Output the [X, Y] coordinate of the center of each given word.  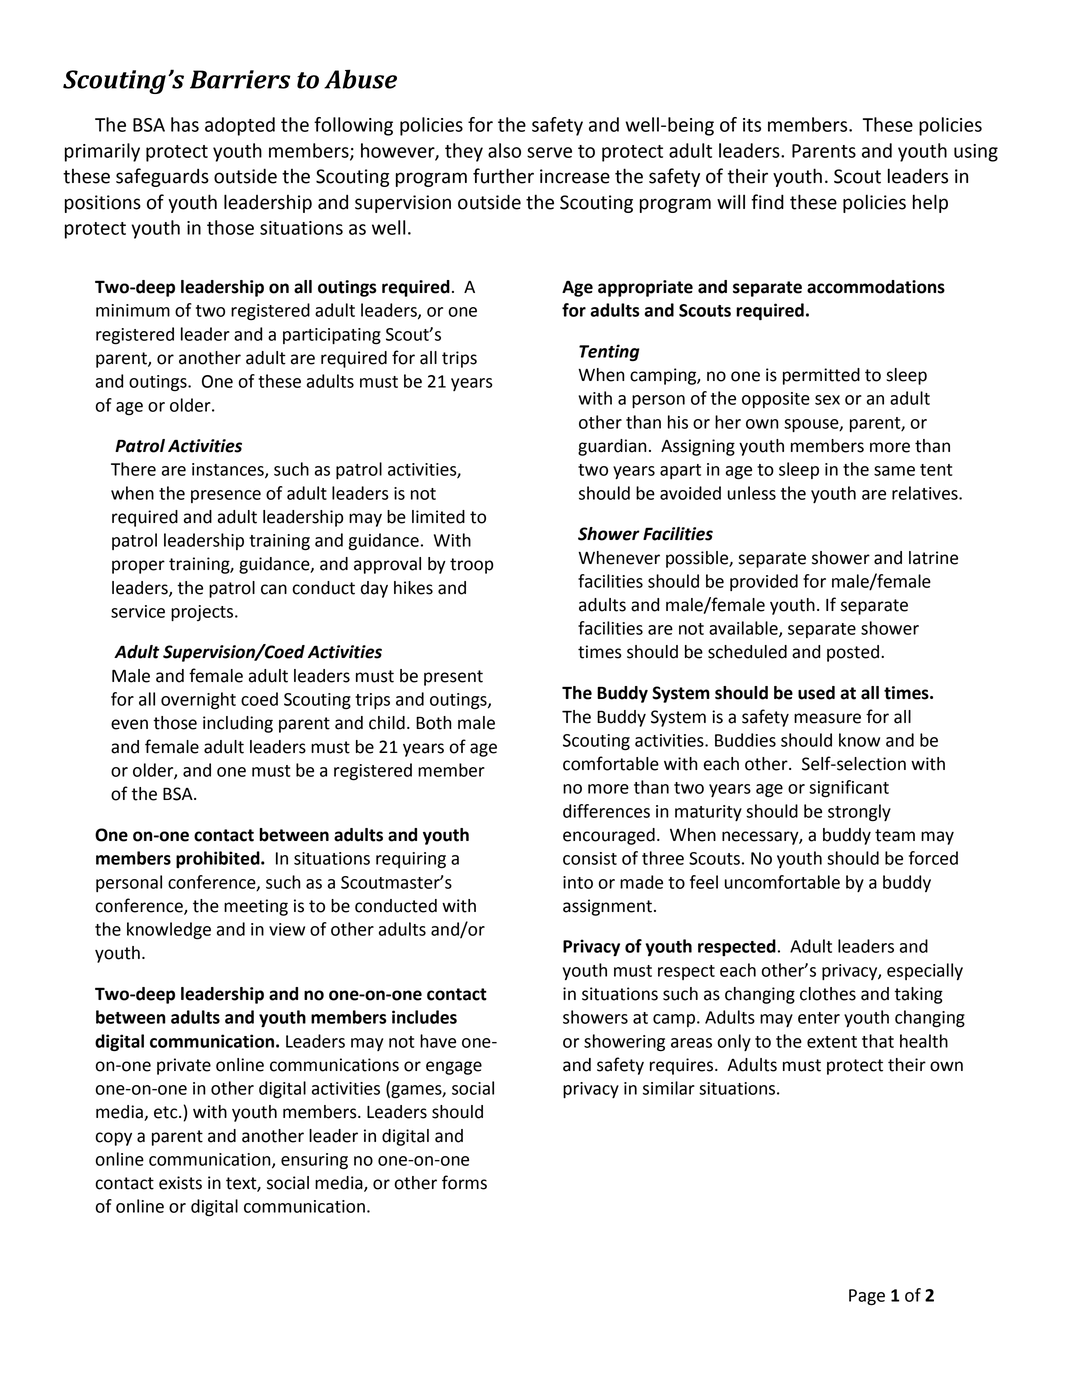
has [185, 124]
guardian [612, 447]
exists [180, 1183]
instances [229, 470]
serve [549, 152]
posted [853, 653]
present [453, 678]
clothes [828, 994]
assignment [607, 907]
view [287, 929]
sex [827, 400]
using [976, 153]
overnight [198, 700]
